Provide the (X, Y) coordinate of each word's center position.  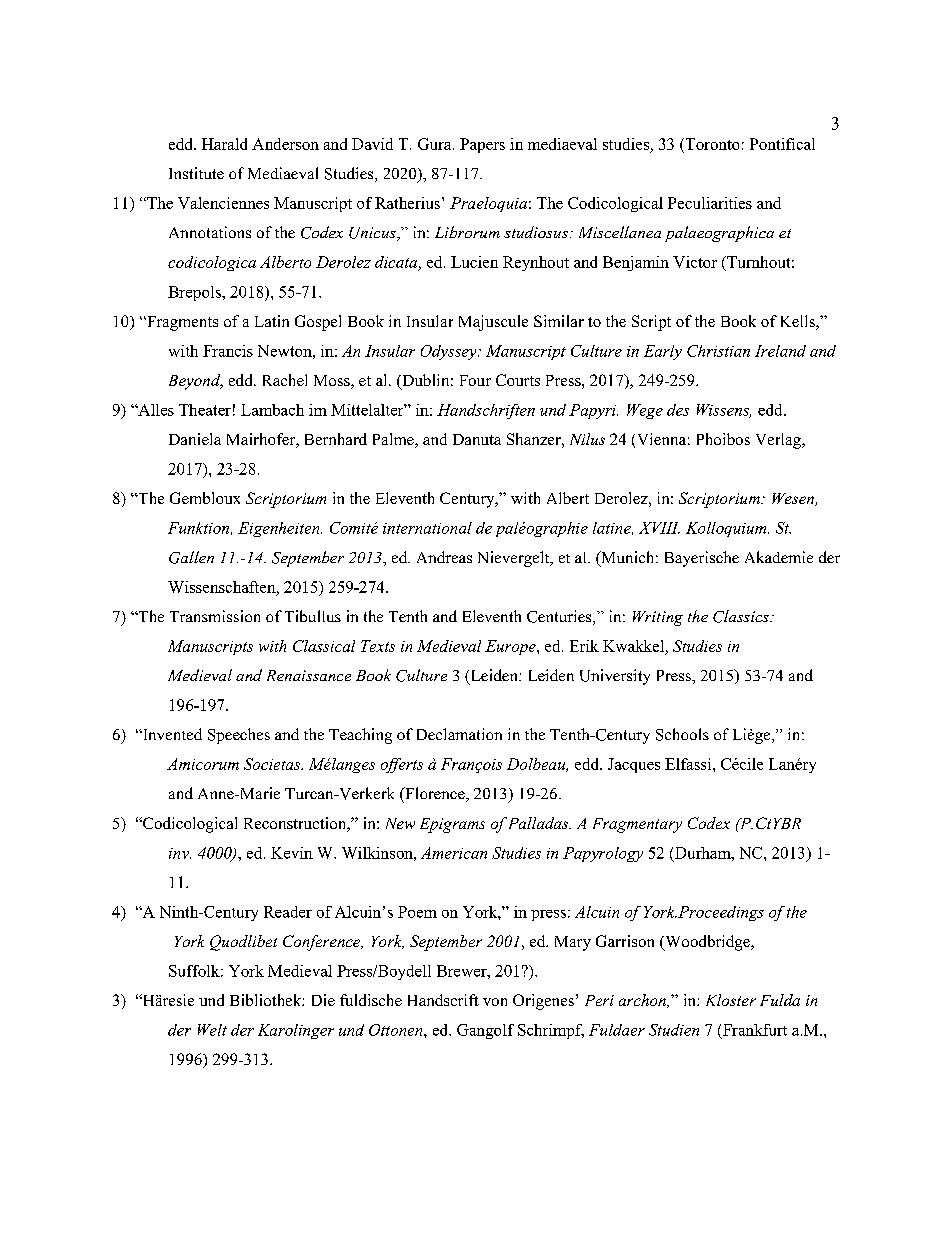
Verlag (780, 441)
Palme (394, 440)
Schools (682, 734)
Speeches (239, 736)
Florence (435, 794)
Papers (482, 145)
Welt (212, 1030)
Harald (224, 144)
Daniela (195, 439)
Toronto (711, 144)
